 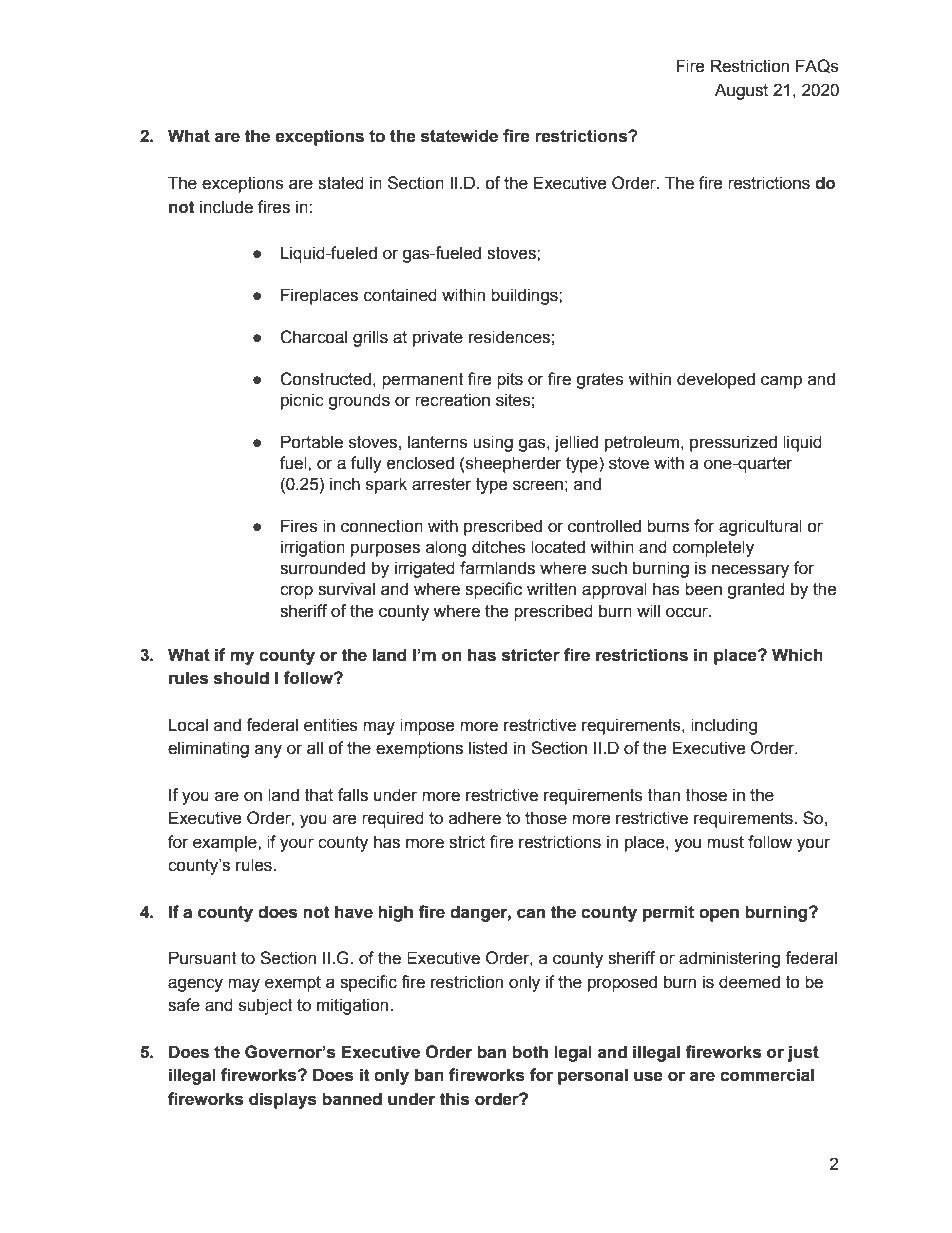 I want to click on displays, so click(x=283, y=1100).
